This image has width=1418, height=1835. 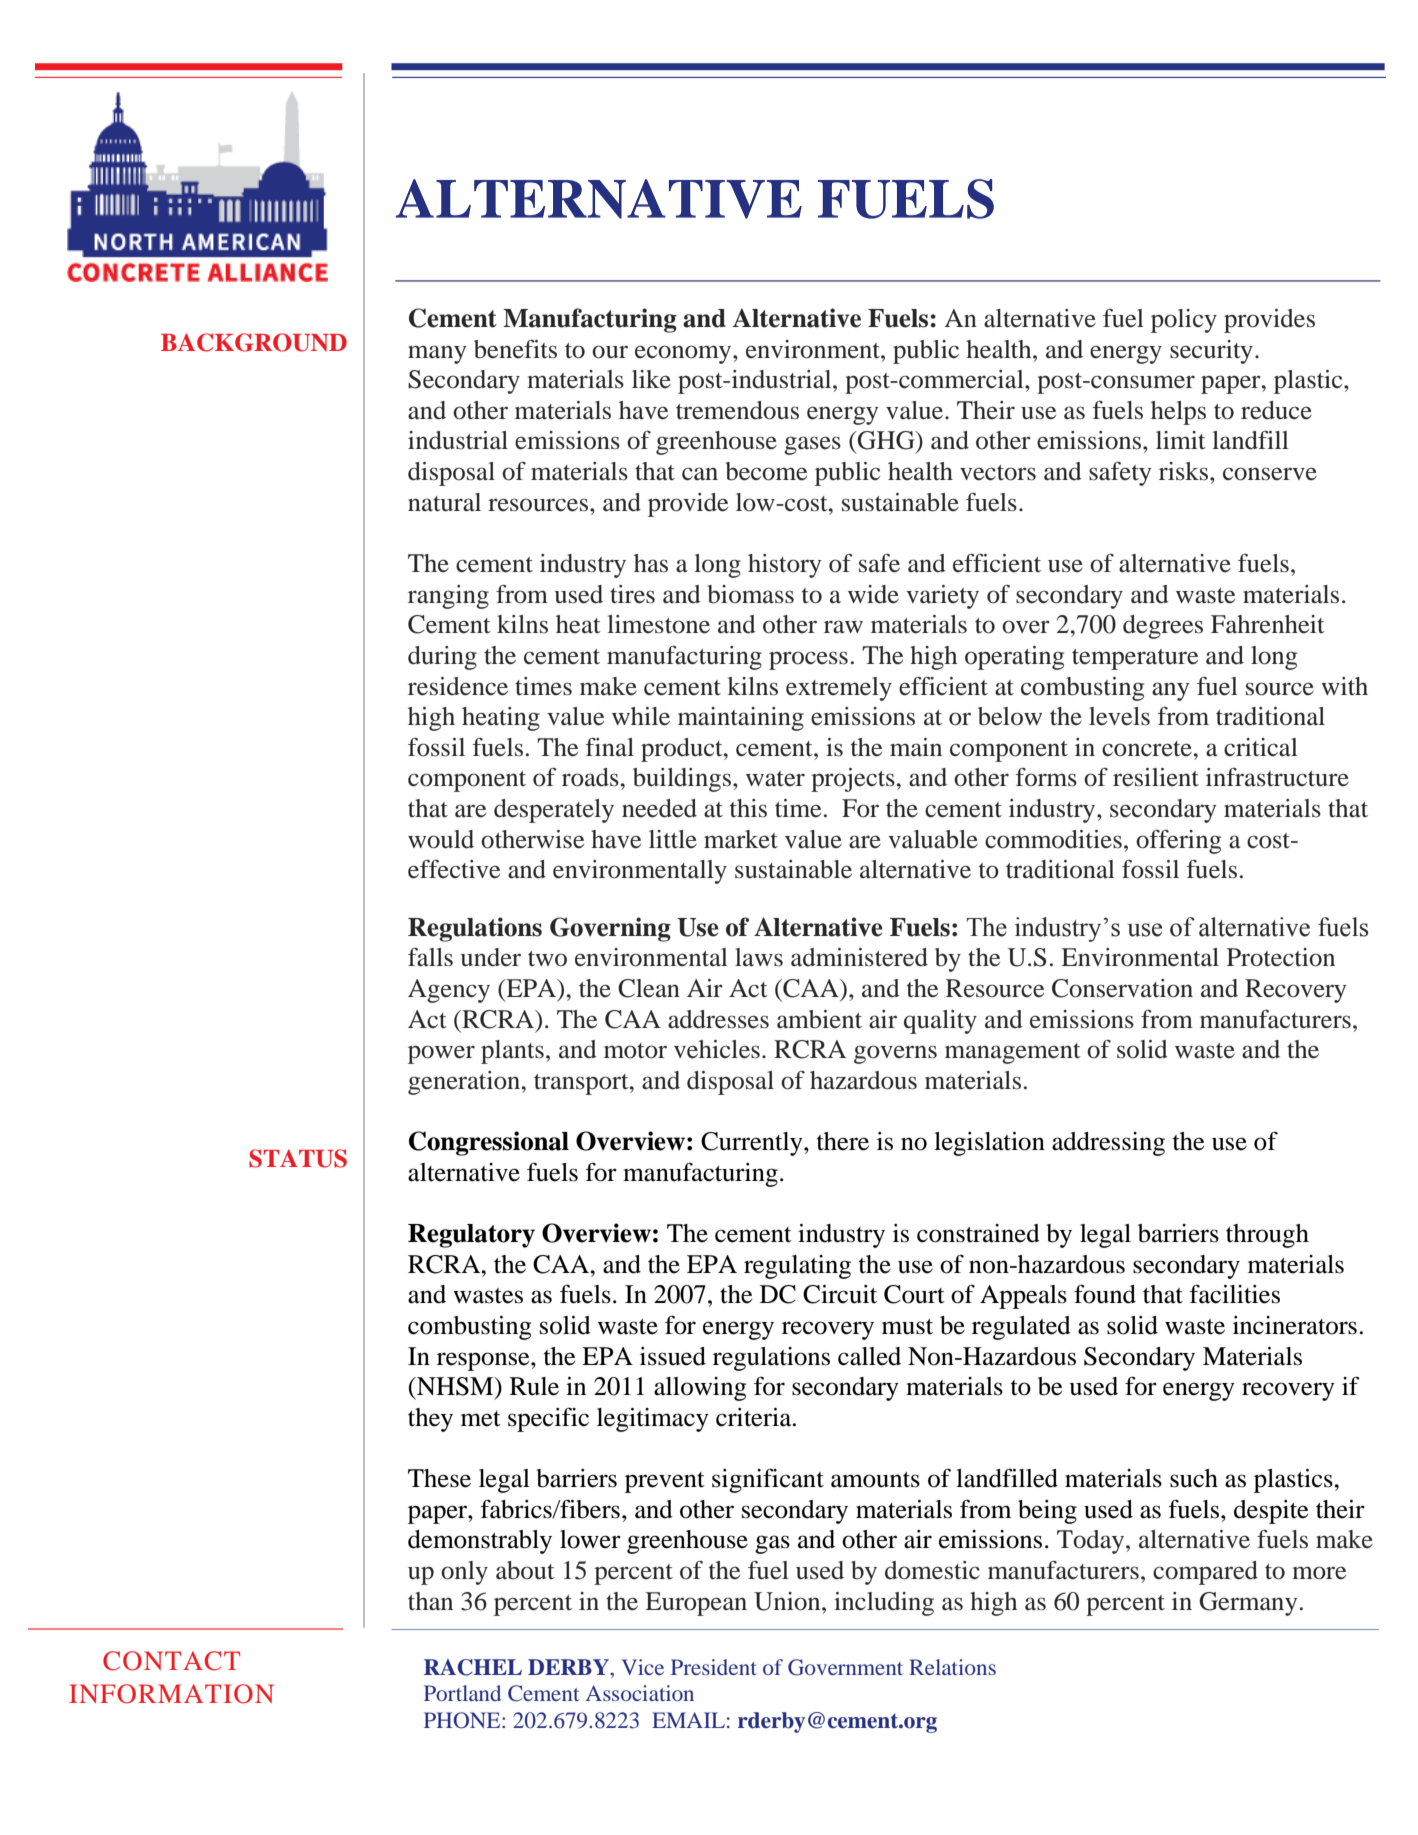 I want to click on addresses, so click(x=718, y=1019).
